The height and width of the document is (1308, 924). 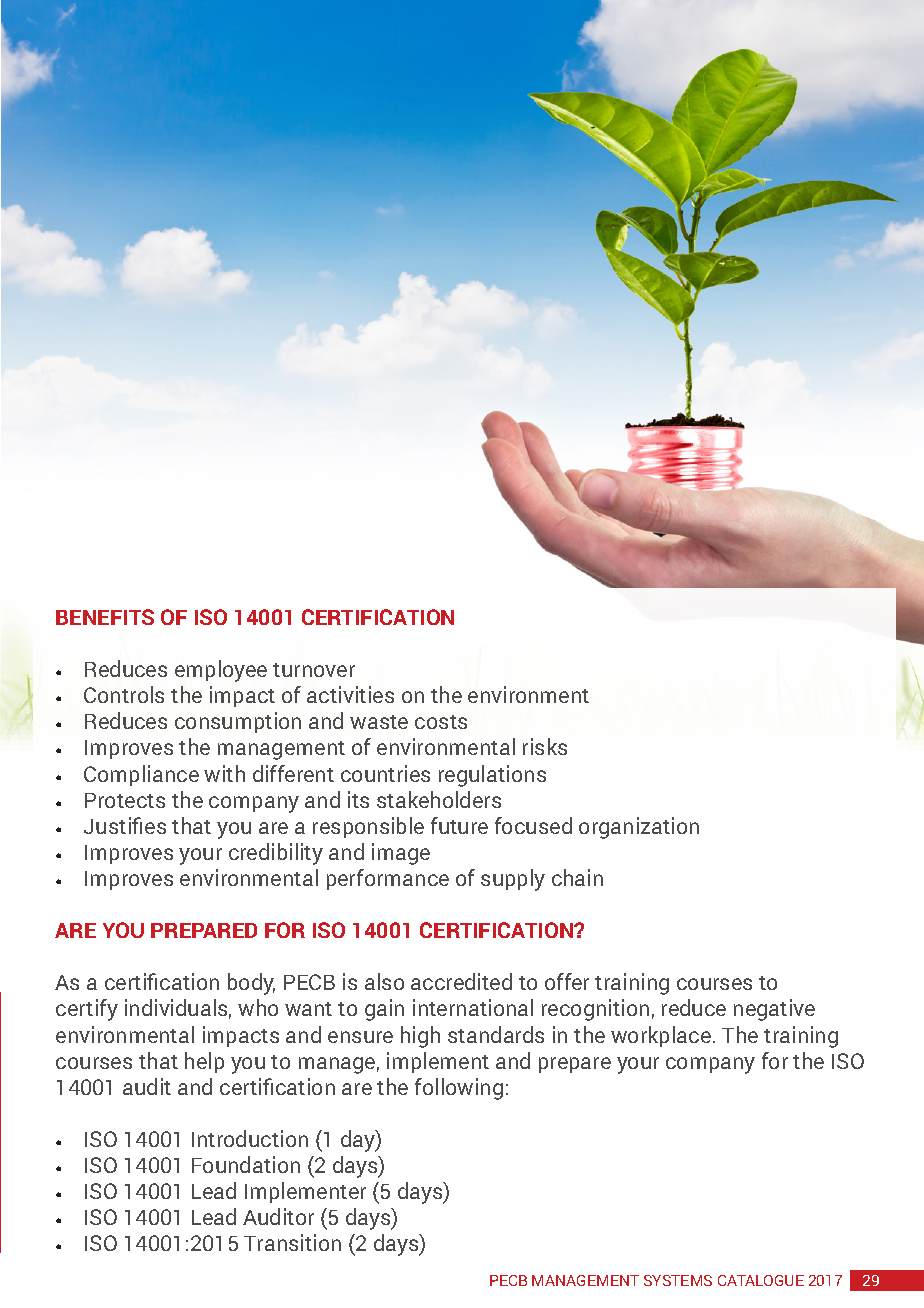 What do you see at coordinates (204, 1062) in the document?
I see `help` at bounding box center [204, 1062].
